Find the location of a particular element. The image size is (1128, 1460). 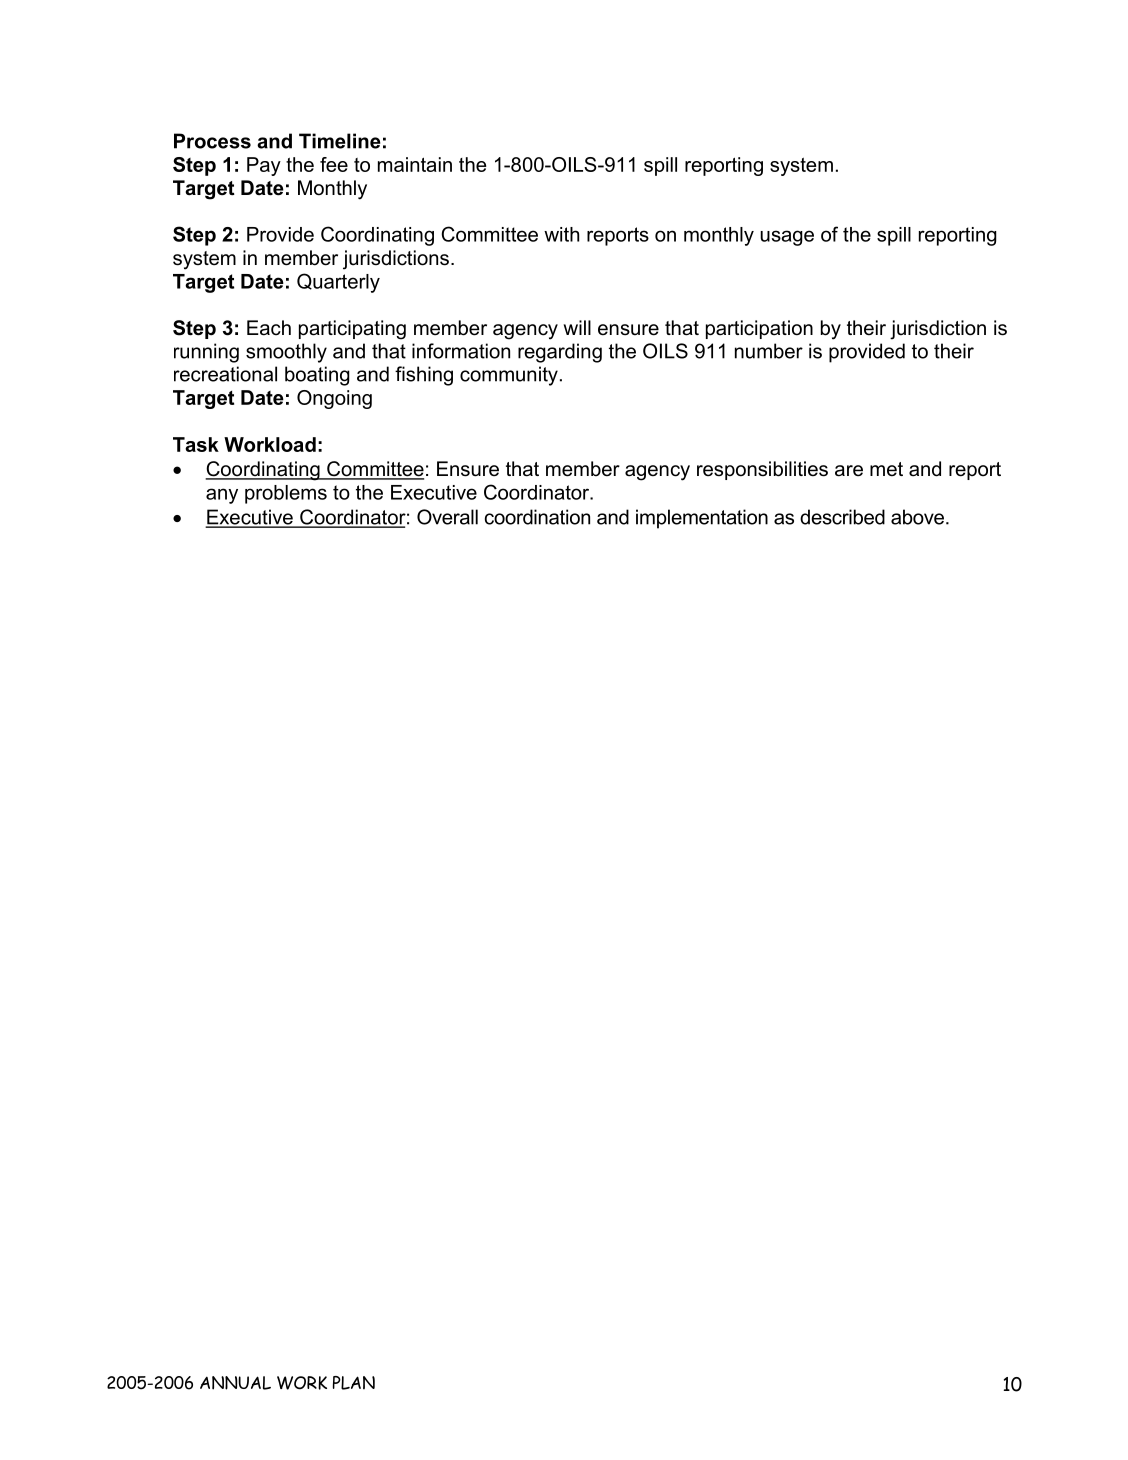

problems is located at coordinates (286, 494).
